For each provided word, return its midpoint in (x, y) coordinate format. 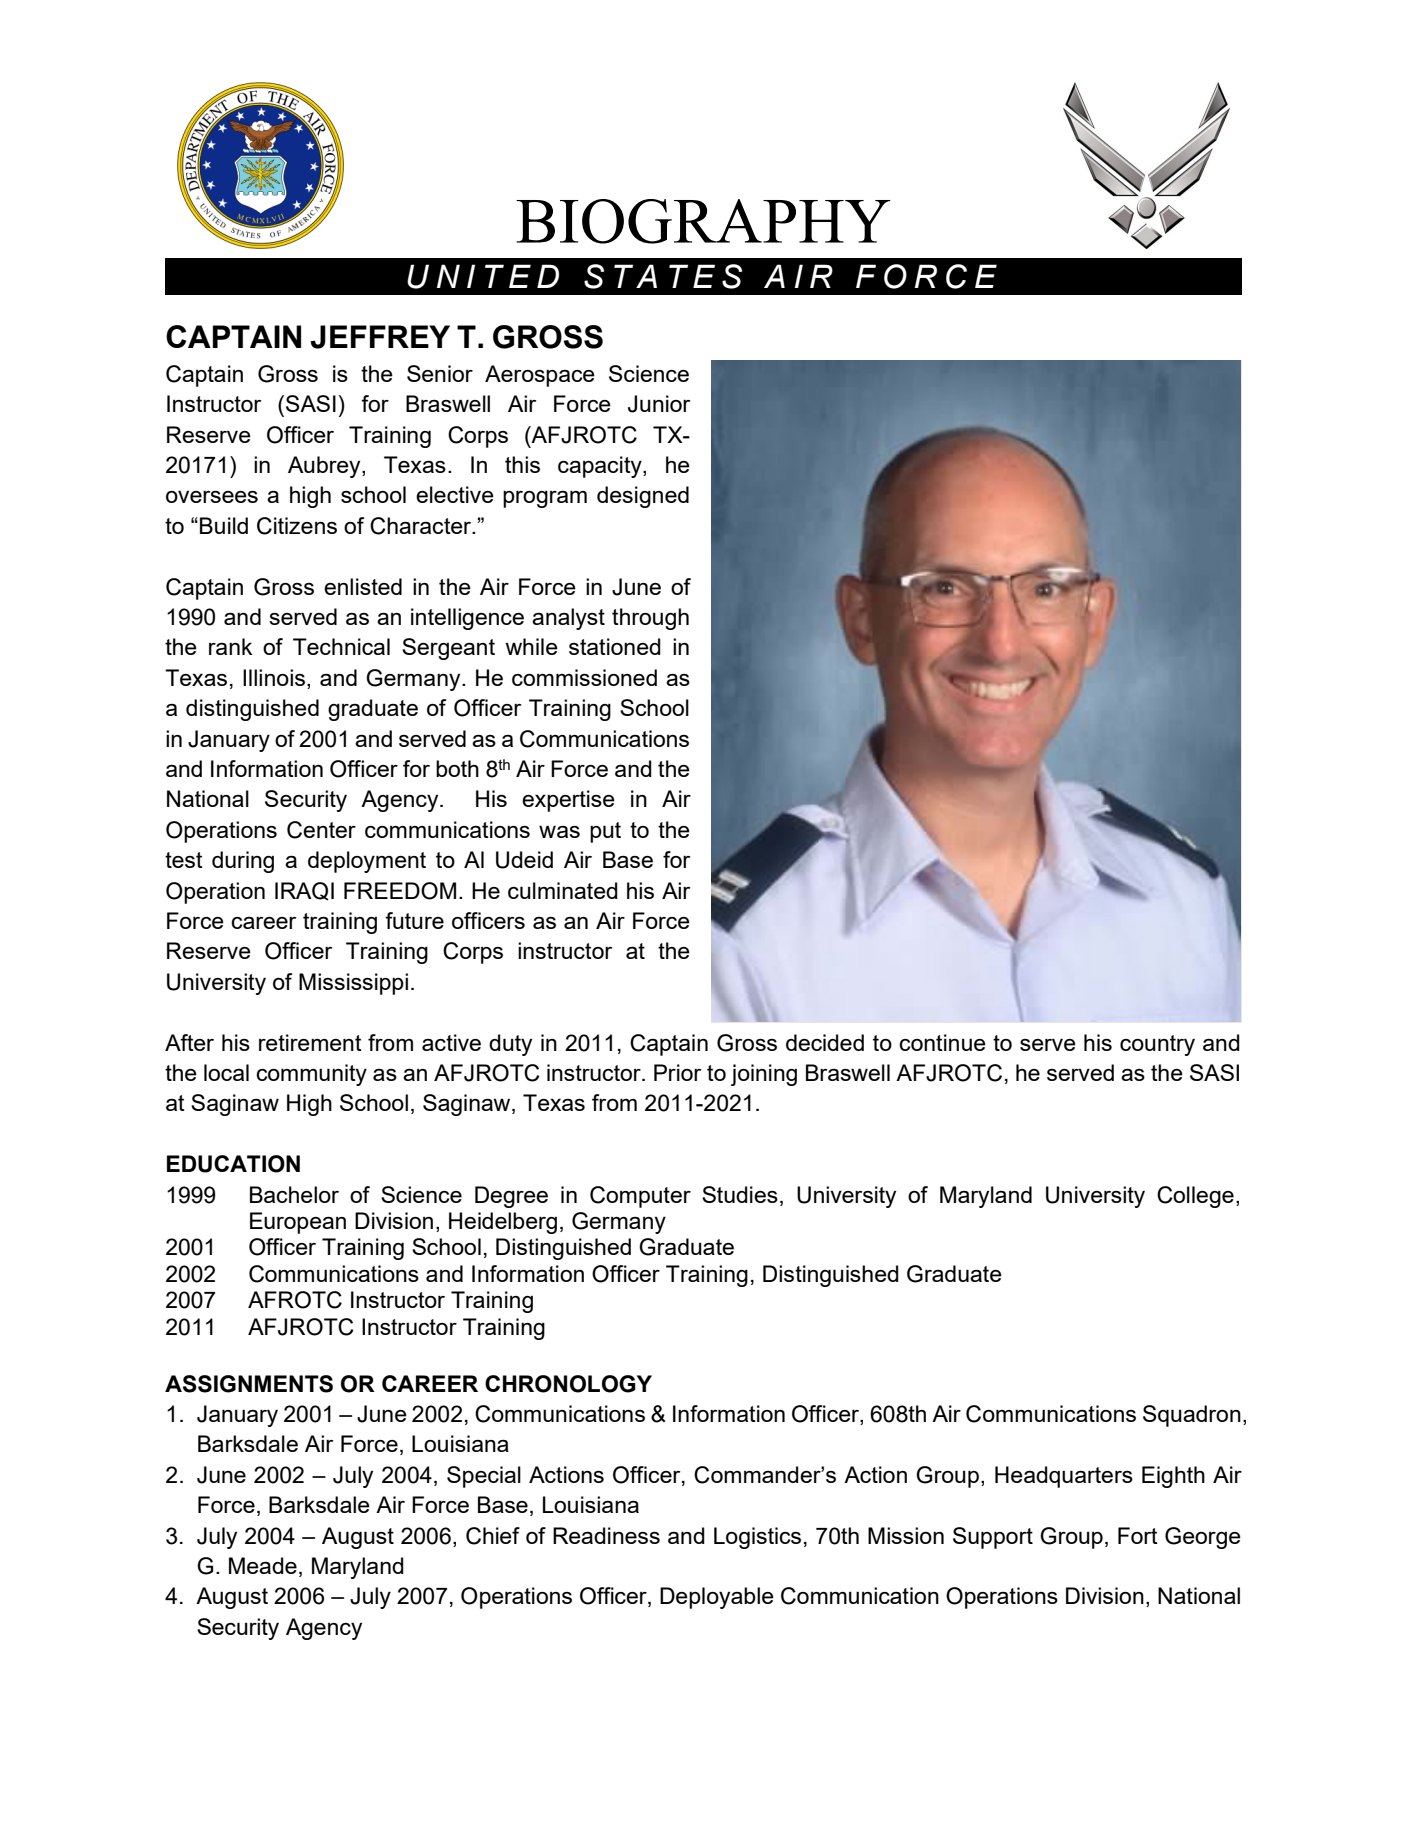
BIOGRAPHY (703, 221)
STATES (663, 276)
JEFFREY (380, 337)
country (1157, 1045)
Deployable (717, 1598)
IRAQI (304, 891)
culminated (563, 890)
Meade (263, 1565)
